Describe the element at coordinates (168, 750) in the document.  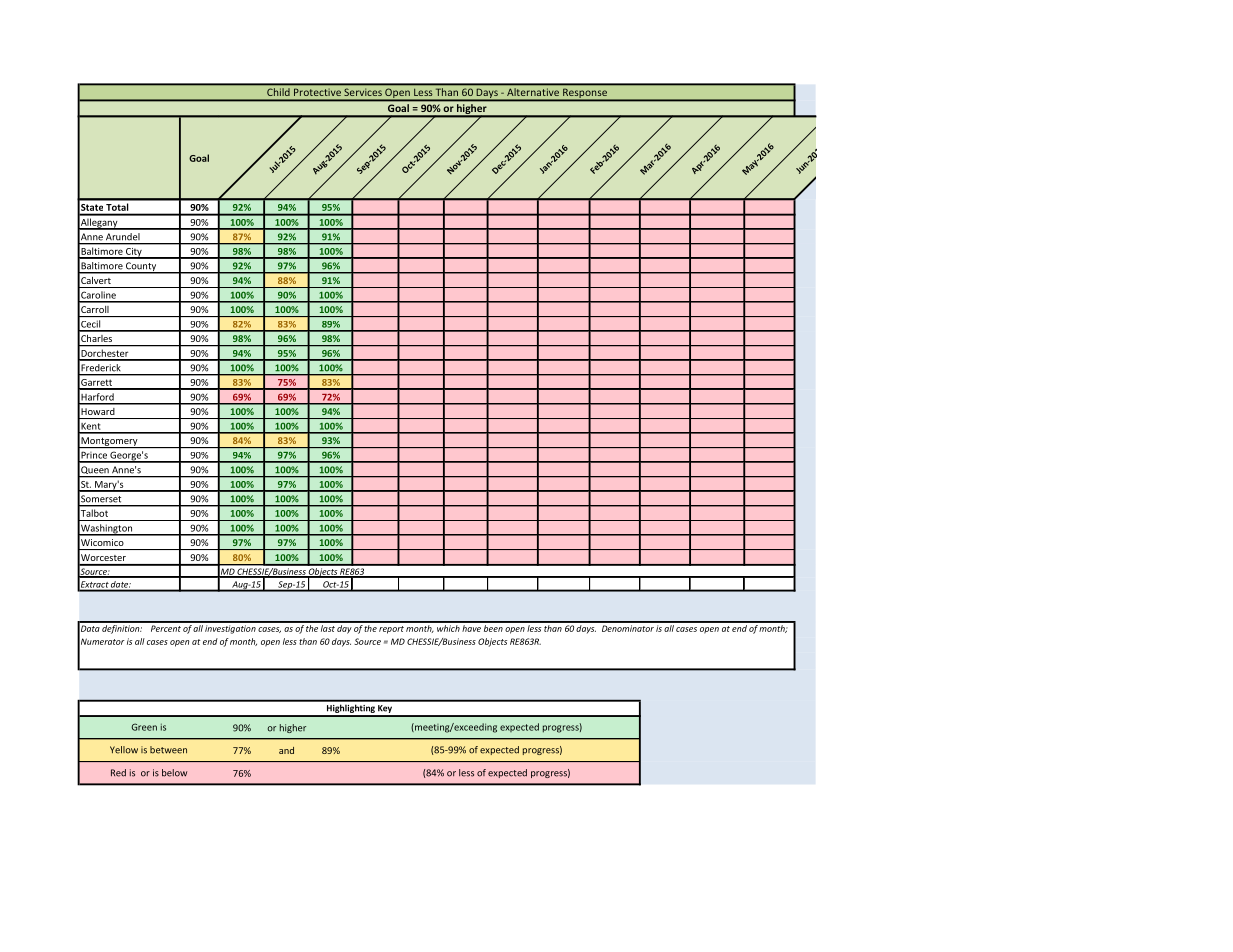
I see `between` at that location.
